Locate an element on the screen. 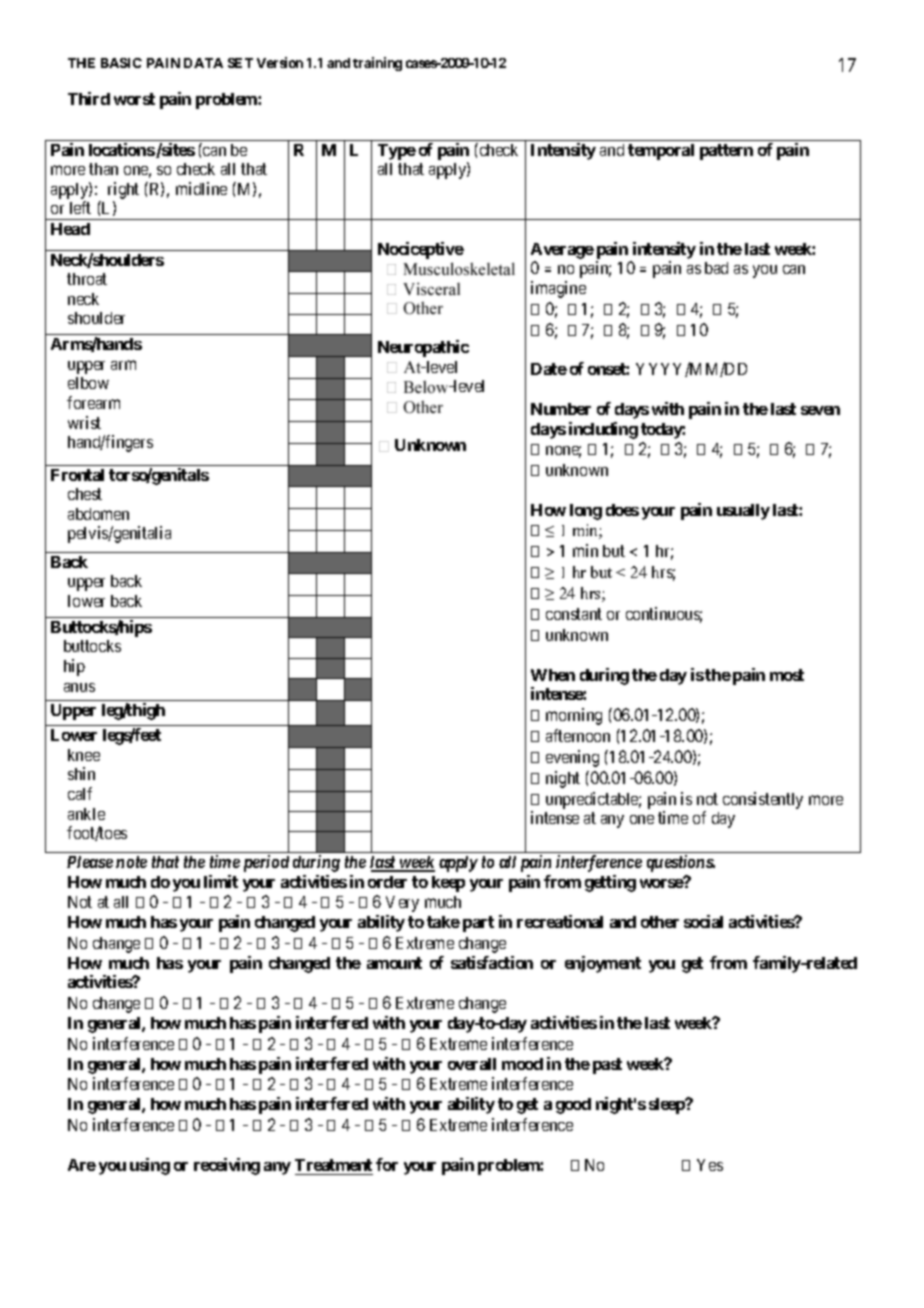  note is located at coordinates (131, 862).
